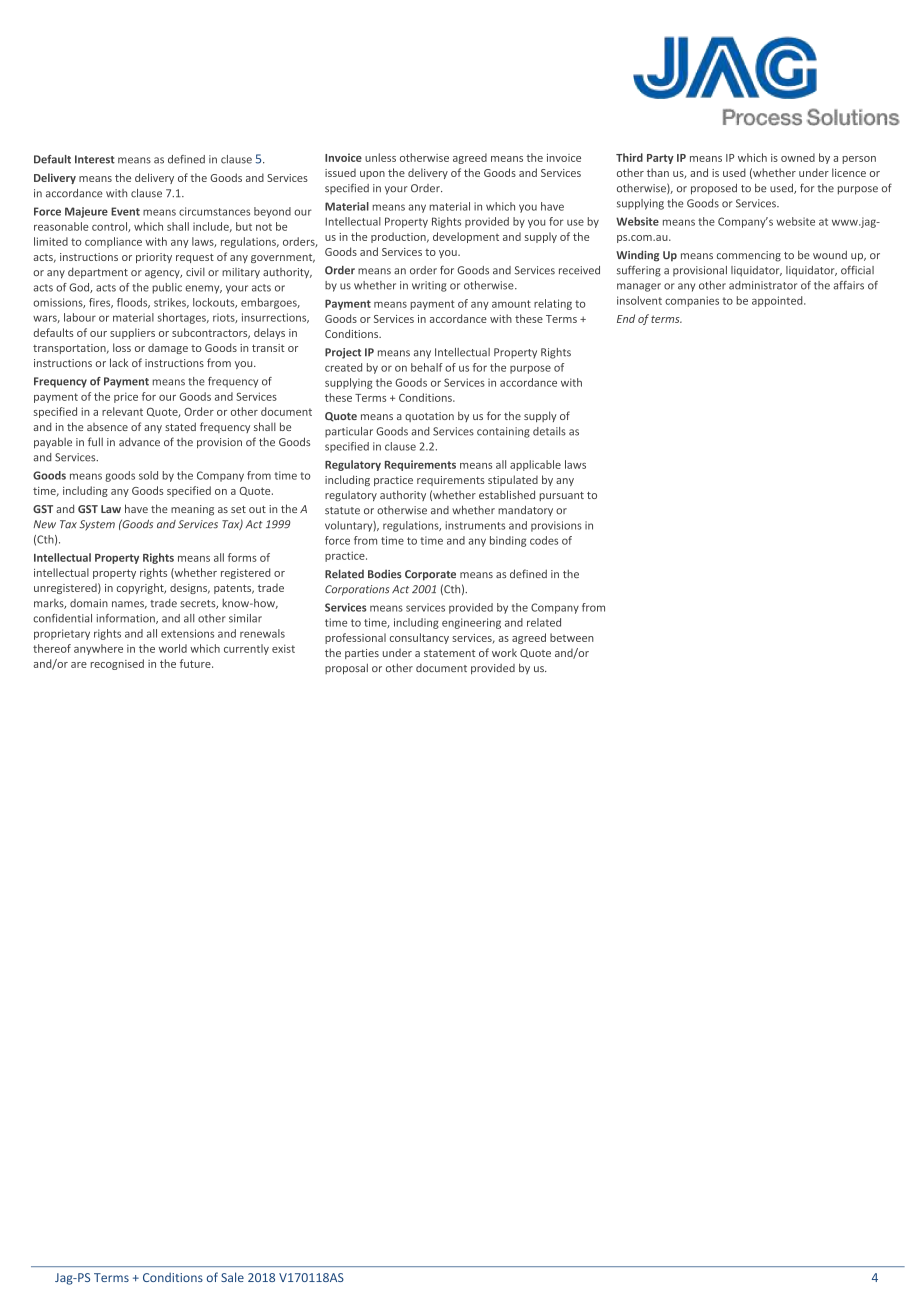 The width and height of the screenshot is (924, 1308). I want to click on proposed, so click(714, 189).
